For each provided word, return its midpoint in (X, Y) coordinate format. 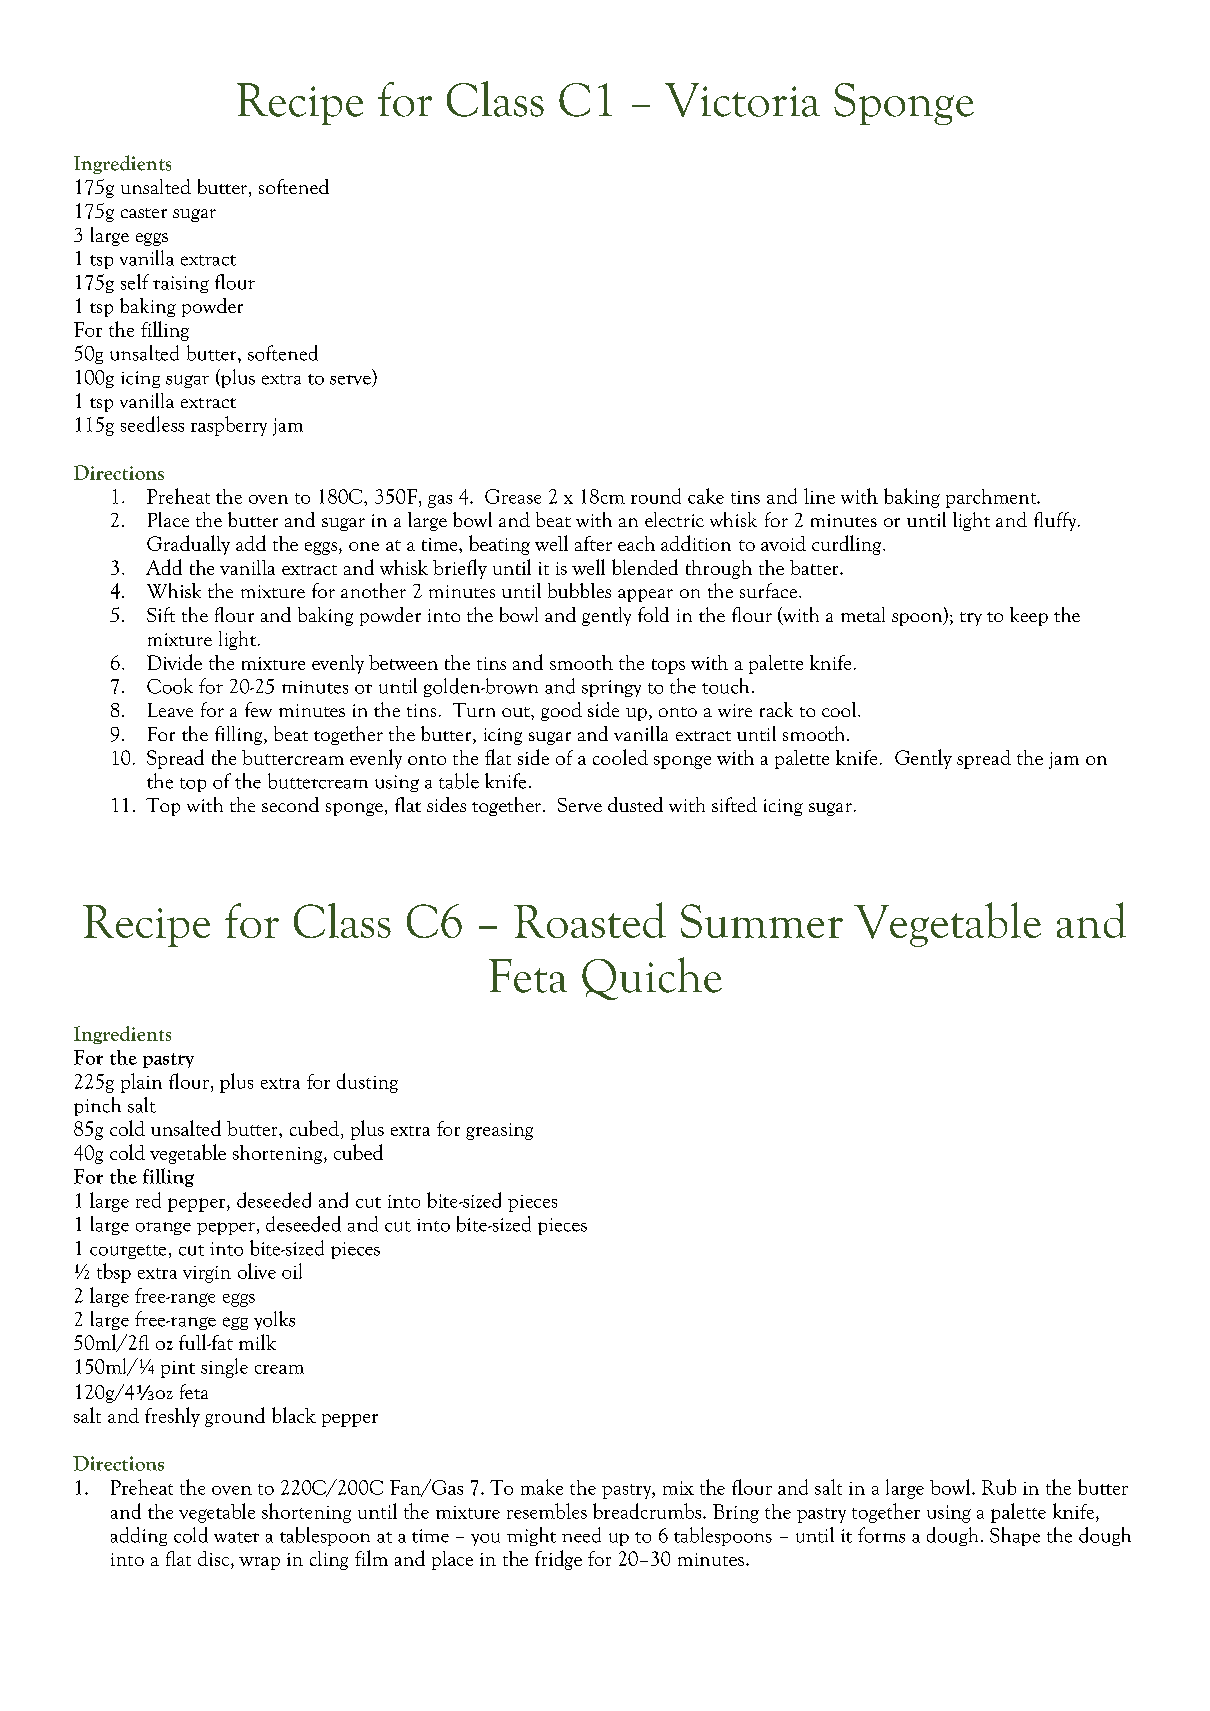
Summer (762, 921)
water (236, 1537)
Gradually (188, 545)
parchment (992, 498)
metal (863, 614)
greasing (499, 1131)
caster (144, 213)
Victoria (742, 100)
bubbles (579, 590)
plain (141, 1083)
